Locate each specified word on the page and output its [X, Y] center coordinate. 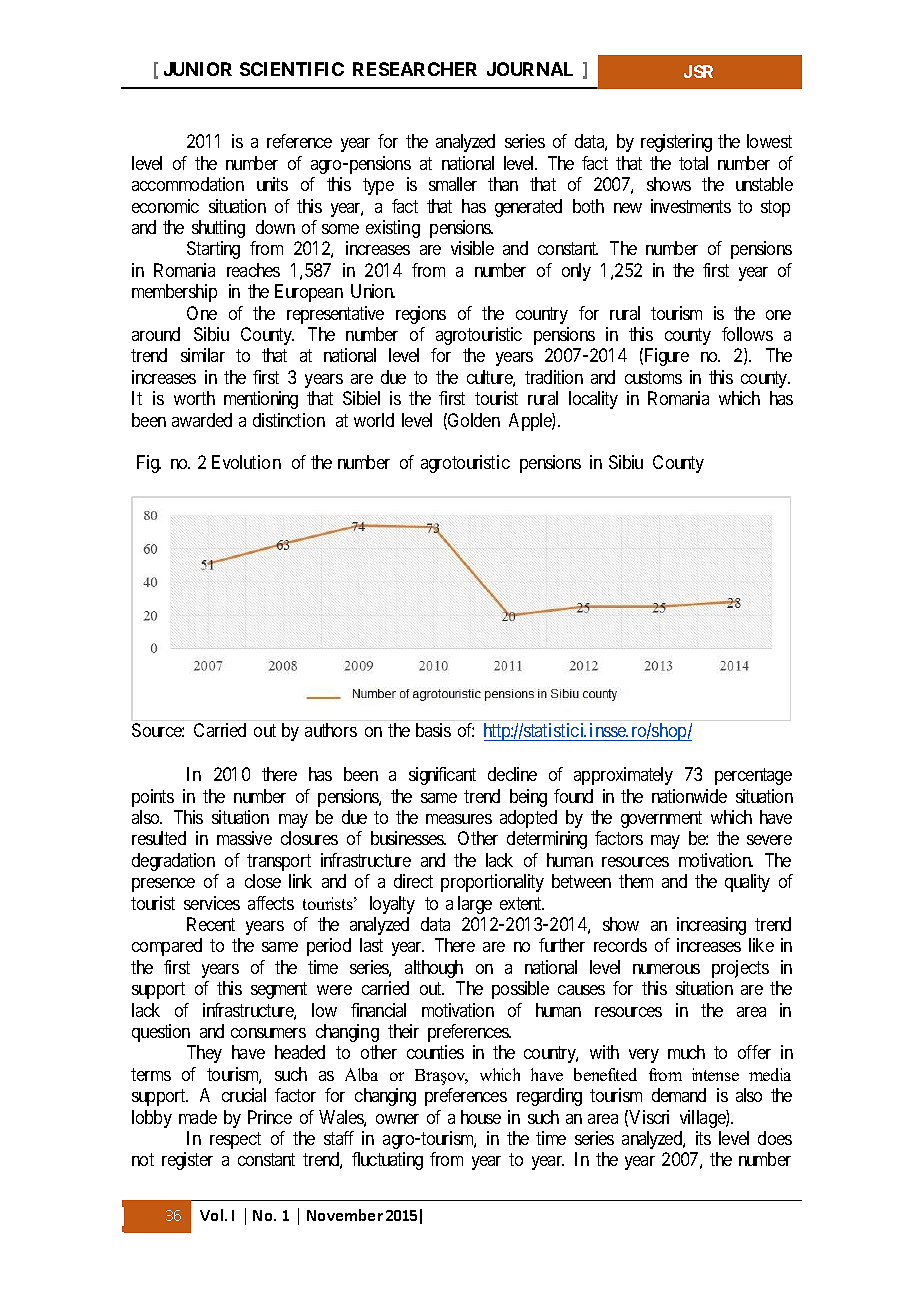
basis [433, 730]
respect [235, 1141]
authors [331, 730]
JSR [698, 71]
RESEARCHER [415, 69]
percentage [753, 776]
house [481, 1117]
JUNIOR [198, 69]
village [703, 1119]
